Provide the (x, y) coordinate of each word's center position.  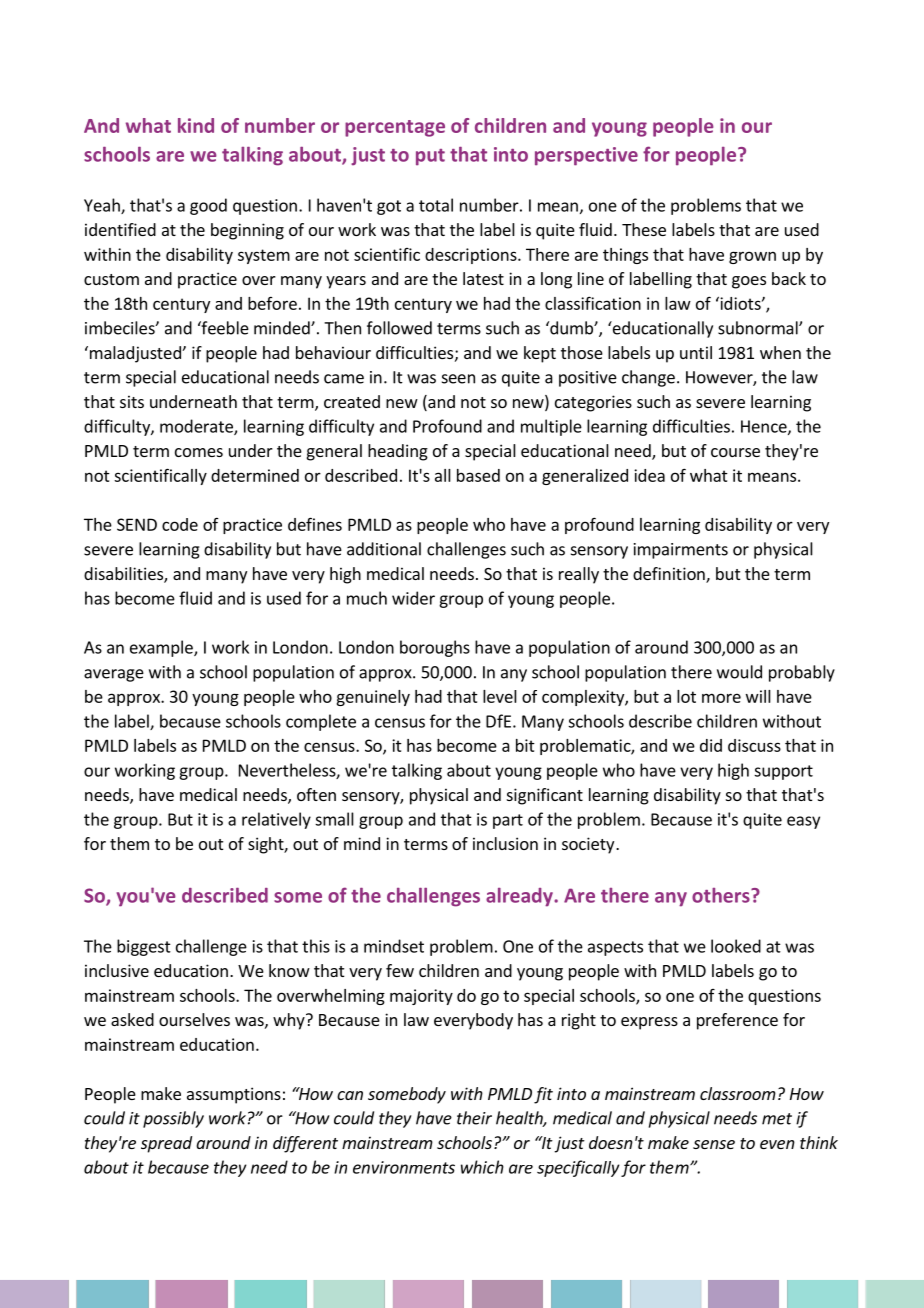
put (430, 157)
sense (714, 1144)
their (474, 1118)
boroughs (435, 648)
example (162, 648)
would (739, 672)
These (644, 229)
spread (166, 1144)
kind (196, 125)
